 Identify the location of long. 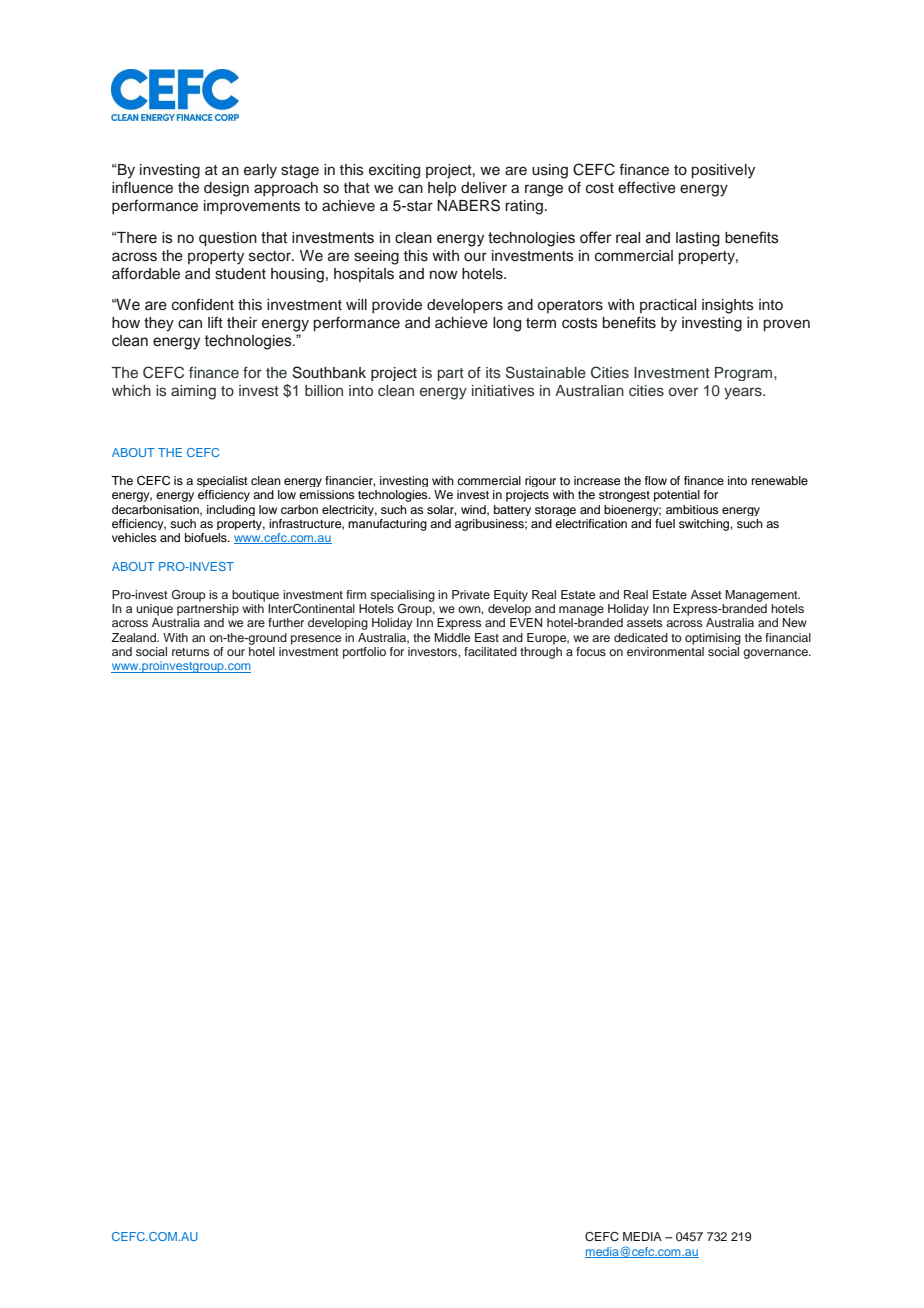
(507, 324).
